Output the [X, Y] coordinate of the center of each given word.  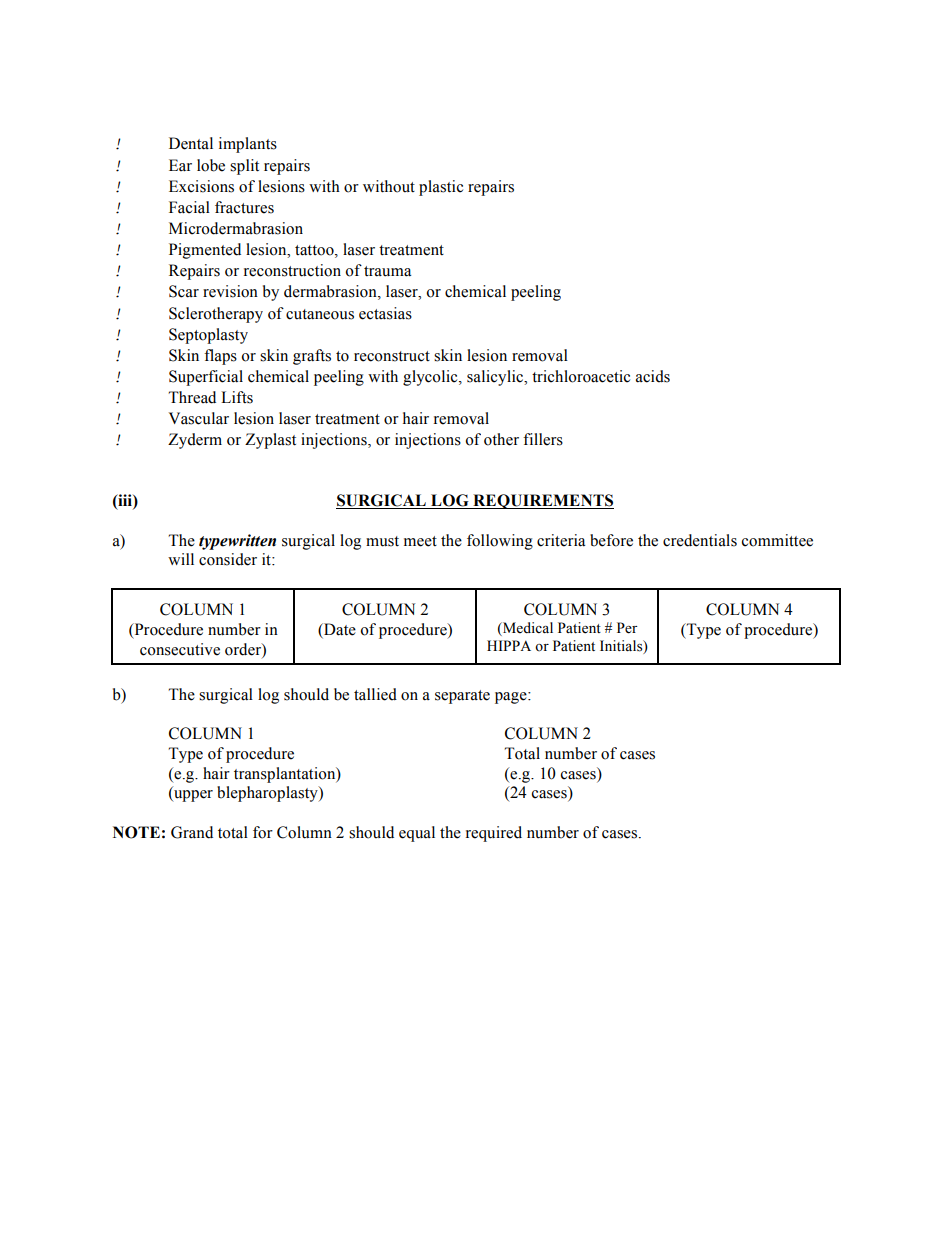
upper [192, 796]
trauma [387, 271]
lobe [211, 165]
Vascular [199, 418]
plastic [441, 188]
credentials [700, 540]
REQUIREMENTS [542, 501]
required [494, 834]
